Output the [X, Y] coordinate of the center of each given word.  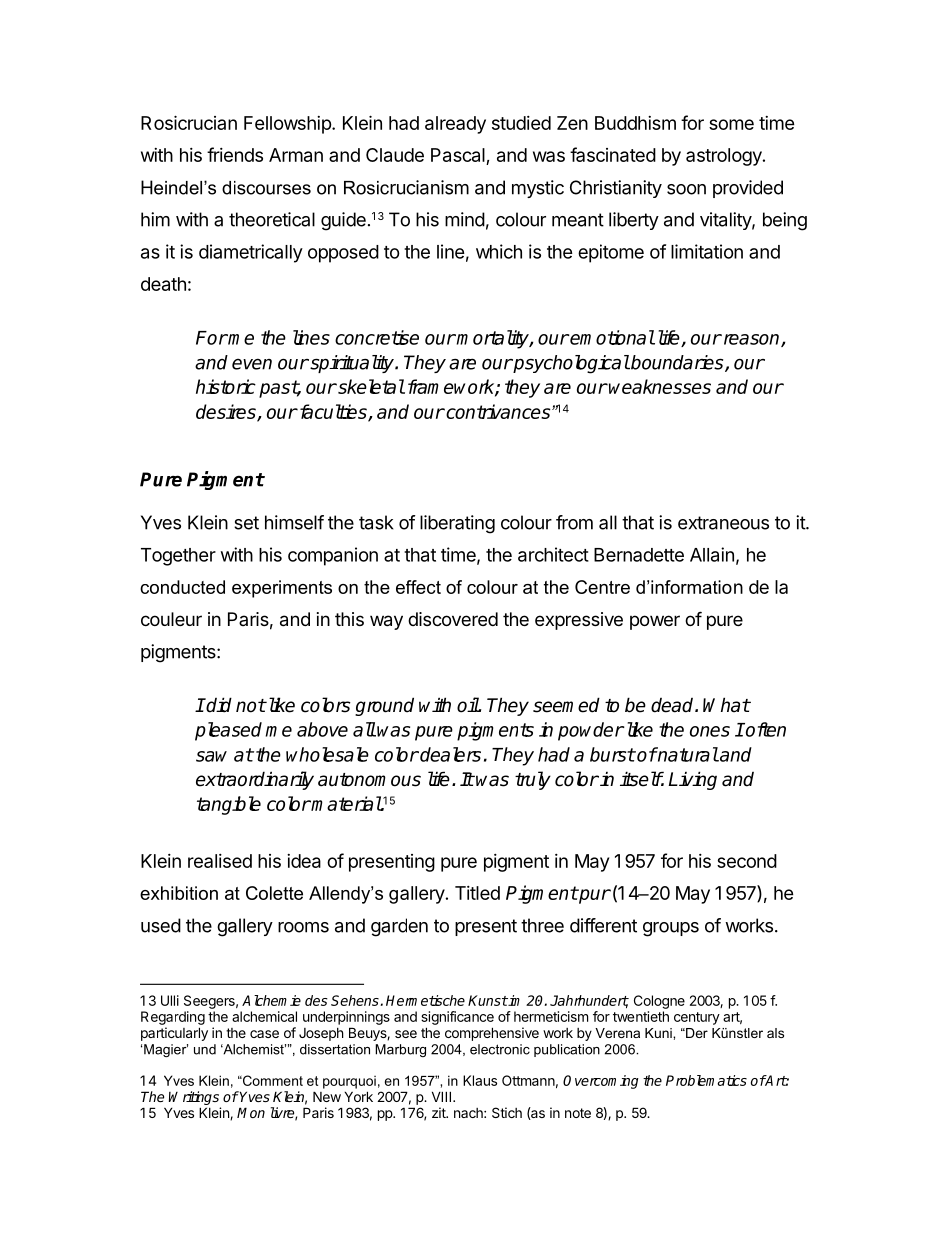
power [655, 622]
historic [226, 386]
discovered [453, 619]
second [747, 861]
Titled [477, 893]
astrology [725, 157]
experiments [282, 589]
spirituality [352, 364]
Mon [251, 1112]
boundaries [677, 363]
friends [235, 154]
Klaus [480, 1080]
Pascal [459, 156]
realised [220, 861]
